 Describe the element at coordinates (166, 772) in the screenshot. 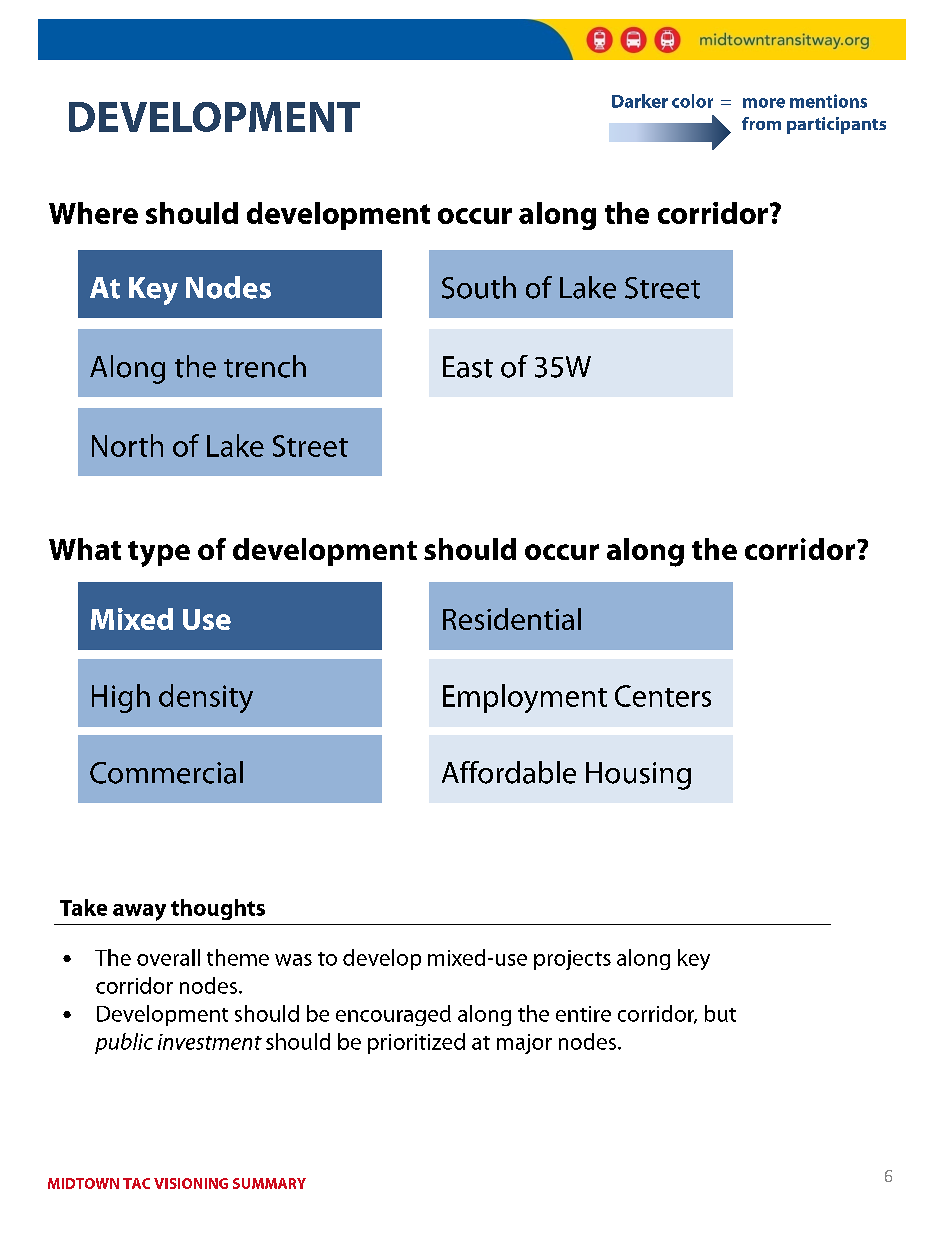

I see `Commercial` at that location.
